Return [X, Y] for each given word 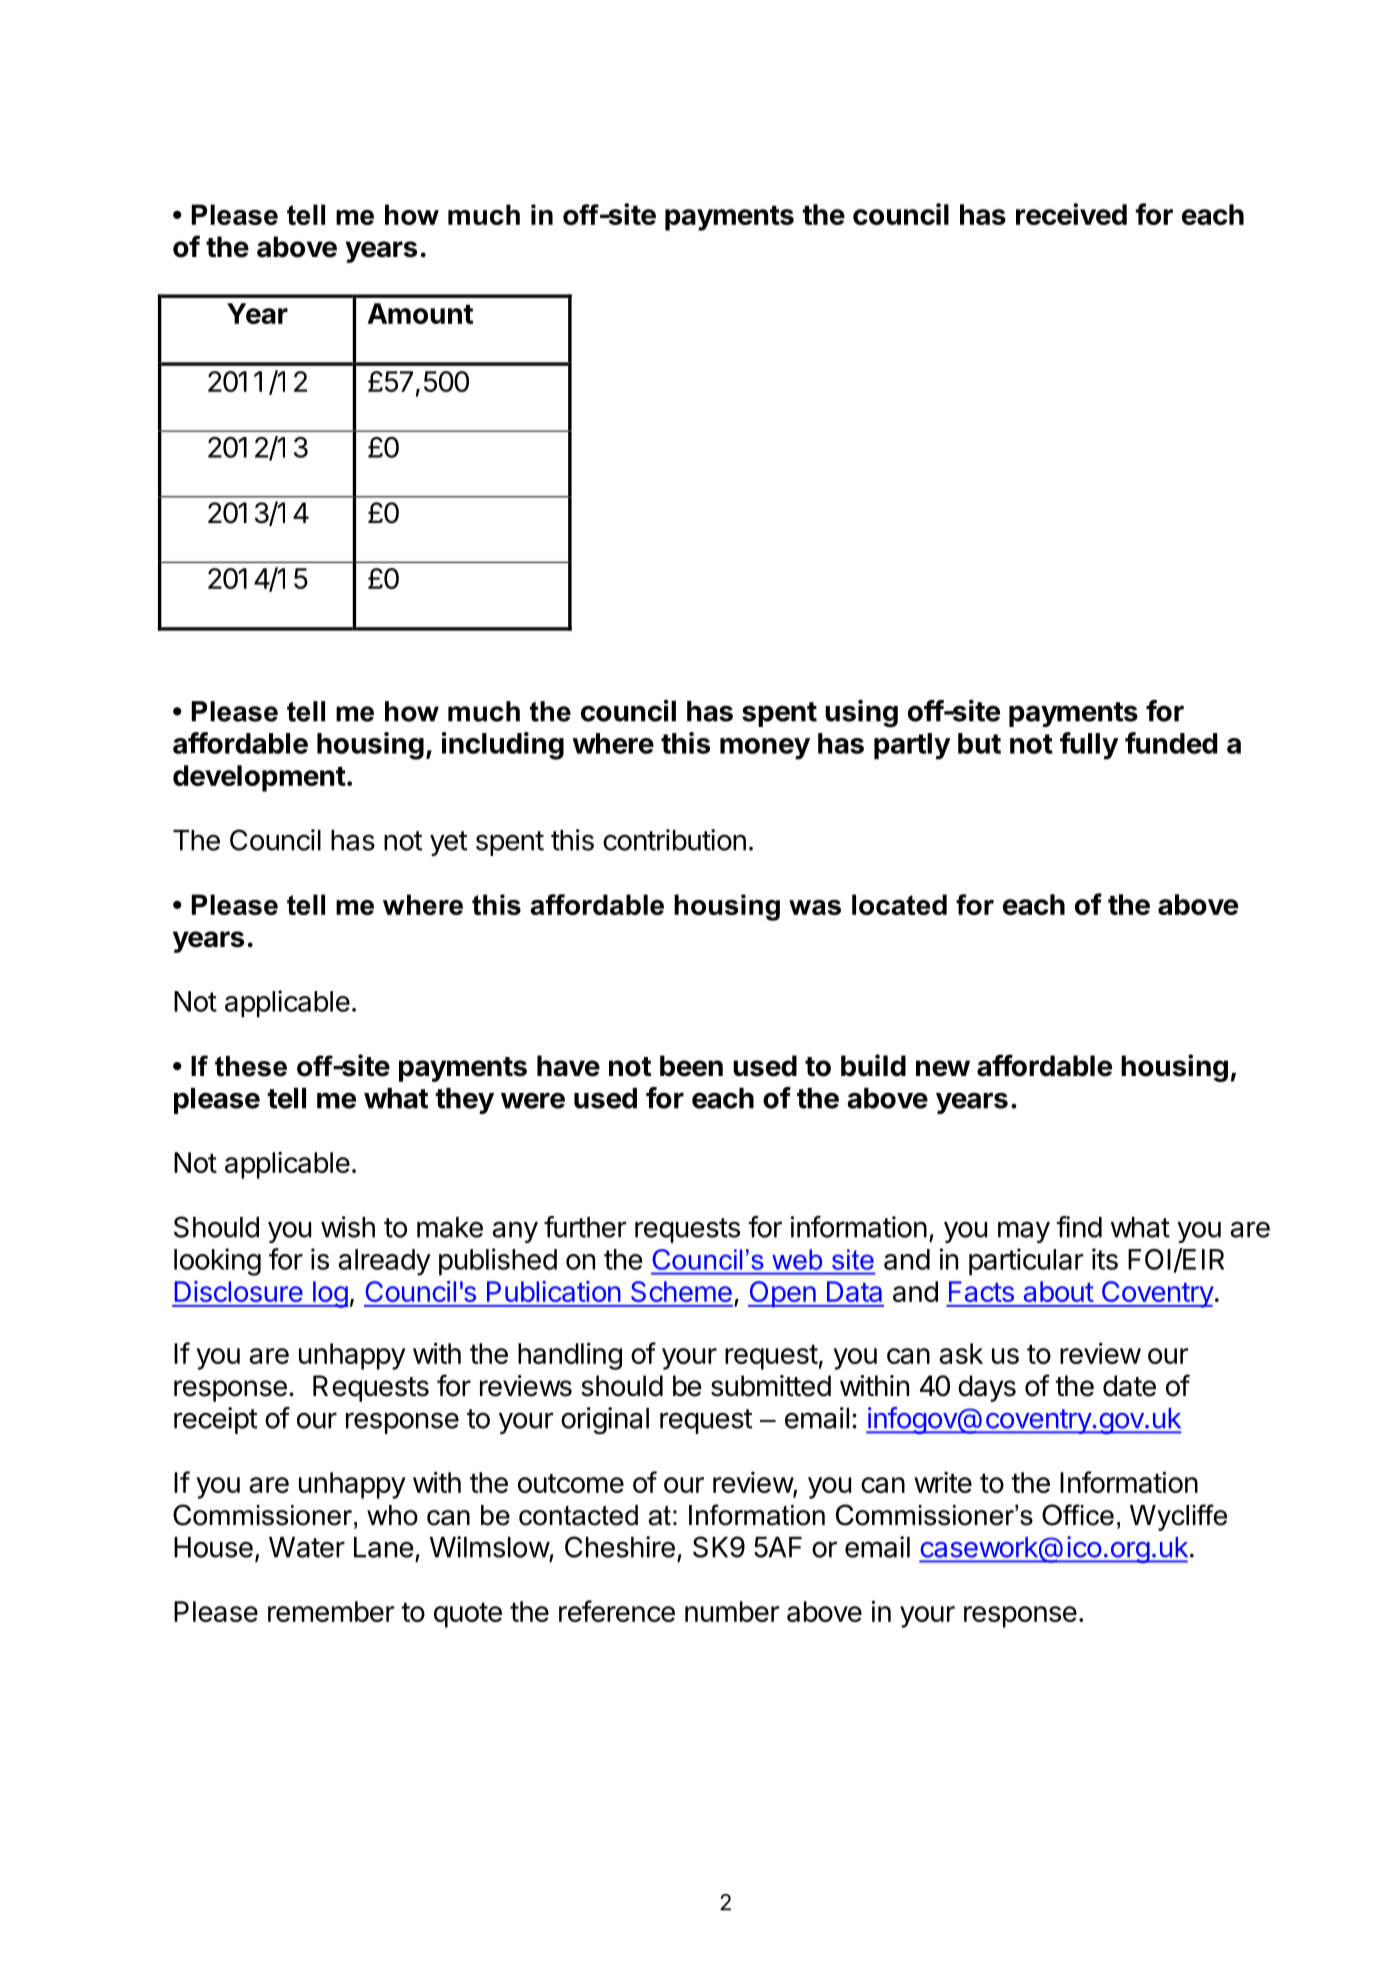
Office [1078, 1515]
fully [1089, 746]
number [732, 1611]
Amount [420, 313]
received [1071, 214]
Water [307, 1547]
